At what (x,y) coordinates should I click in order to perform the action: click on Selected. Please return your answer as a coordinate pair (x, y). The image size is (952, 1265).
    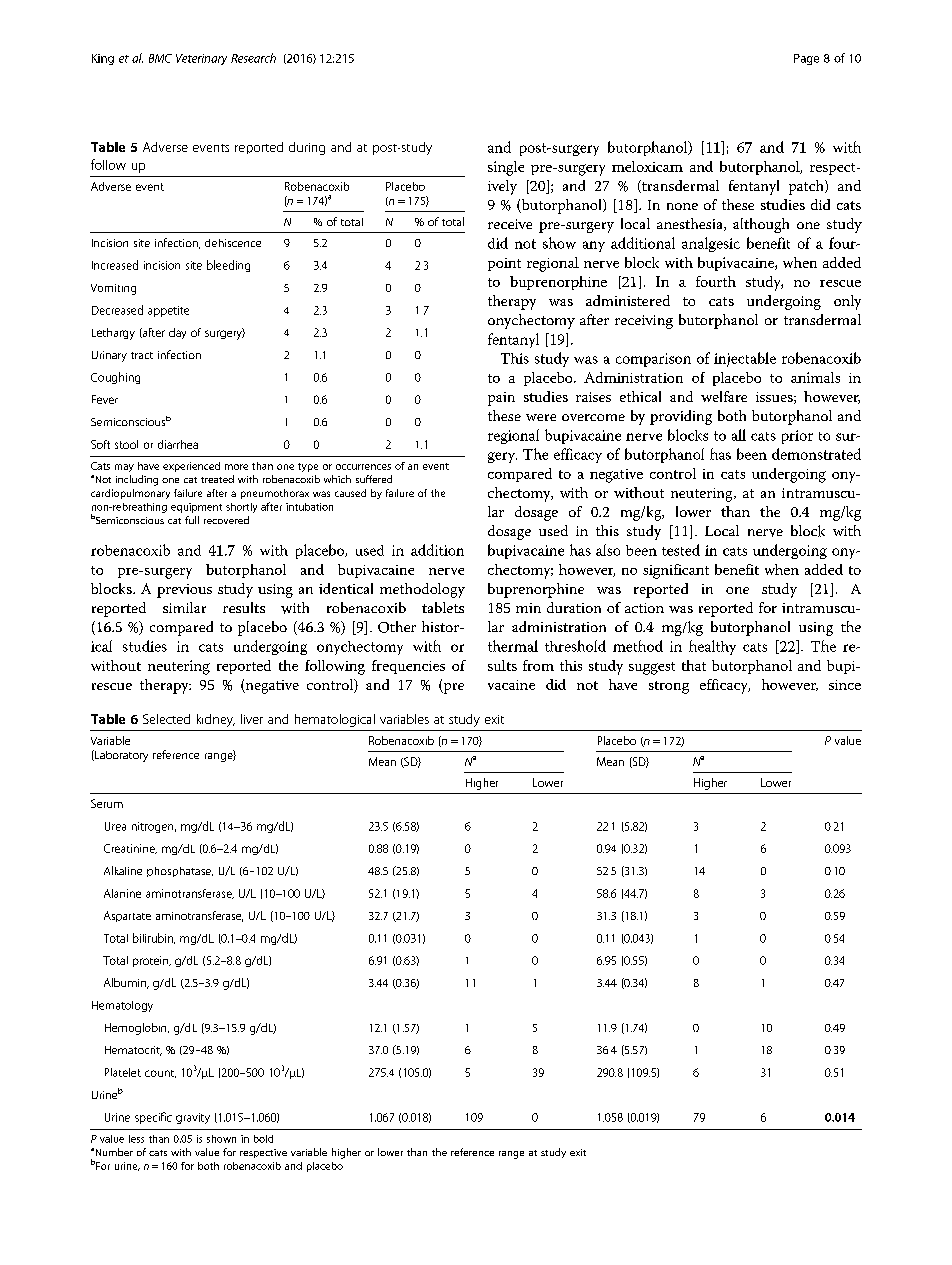
    Looking at the image, I should click on (166, 719).
